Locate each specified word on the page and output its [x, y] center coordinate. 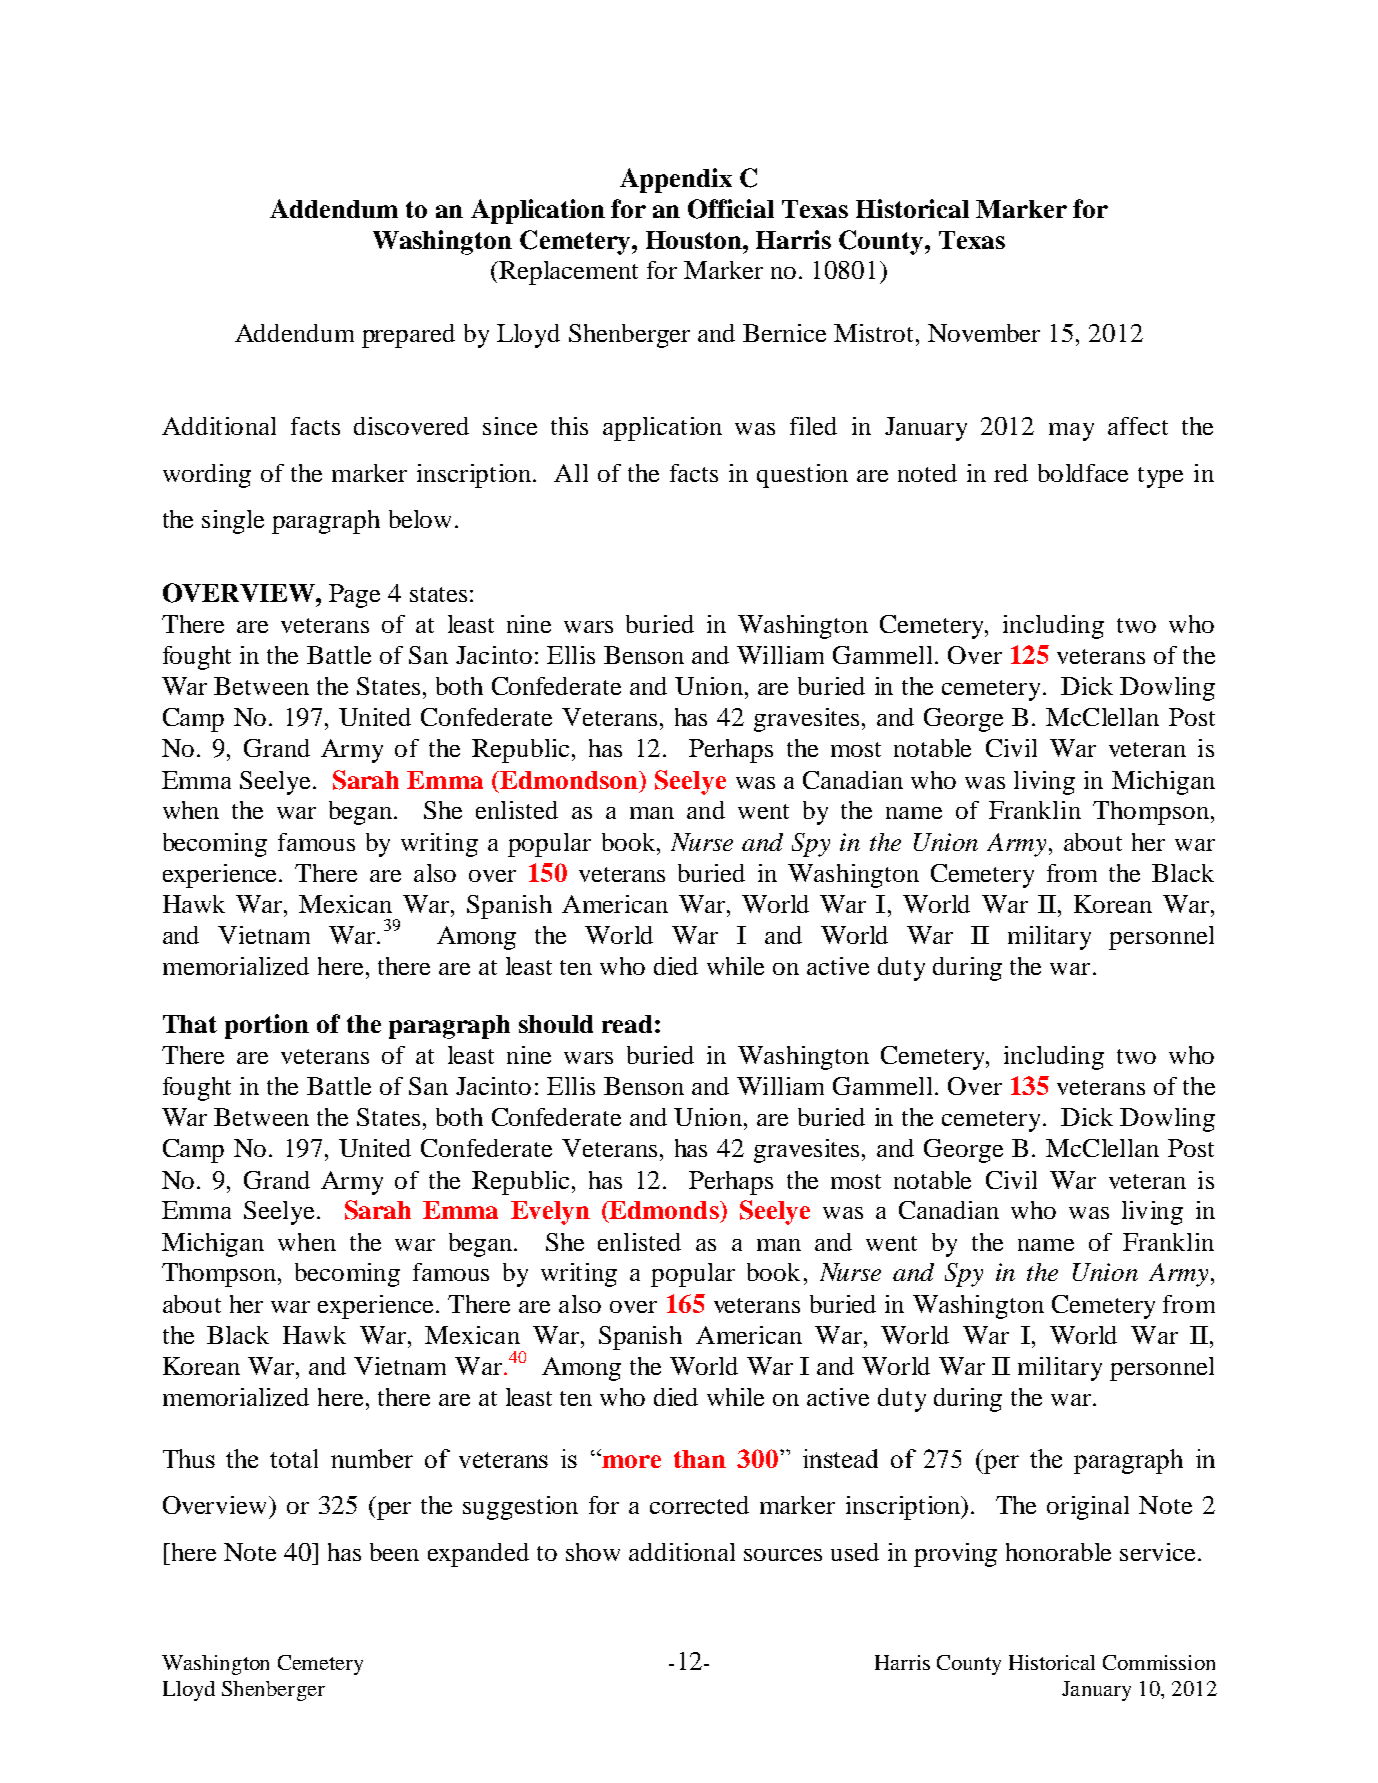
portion [267, 1026]
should [556, 1024]
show [593, 1552]
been [394, 1552]
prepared [408, 336]
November [984, 333]
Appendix [676, 180]
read [627, 1024]
